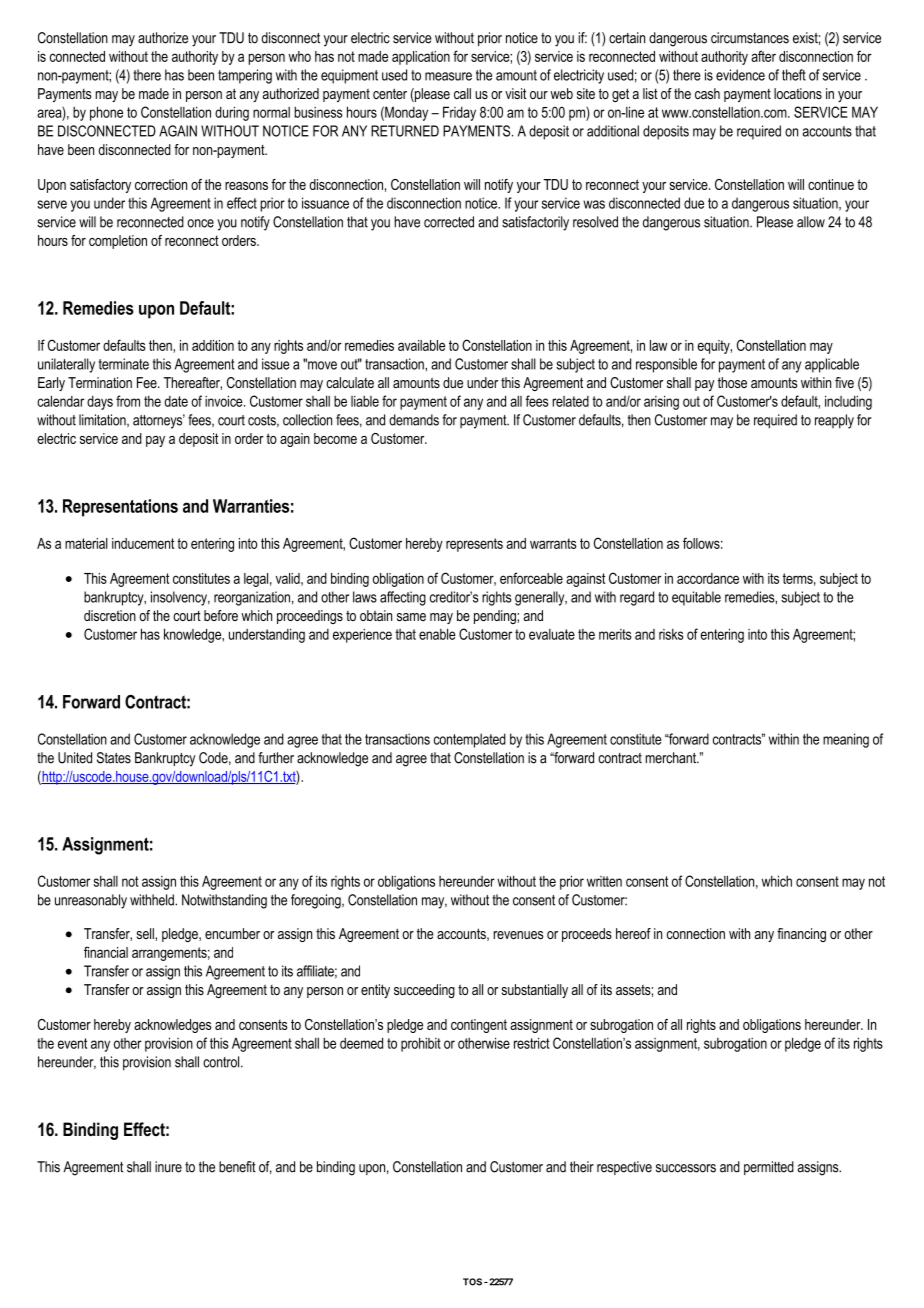 The width and height of the document is (924, 1308). Describe the element at coordinates (834, 421) in the document. I see `reapply` at that location.
